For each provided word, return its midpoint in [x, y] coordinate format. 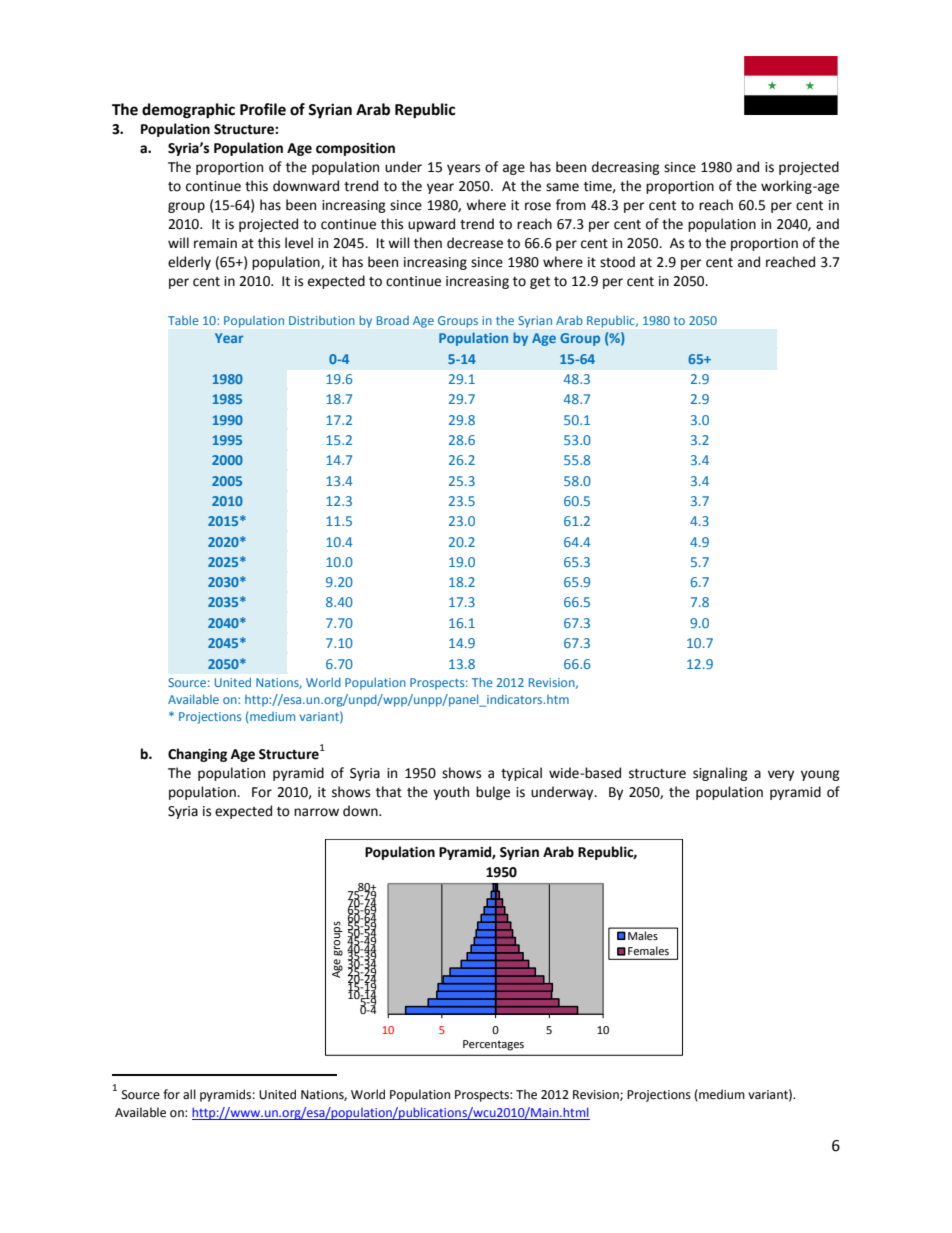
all [189, 1094]
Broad [393, 320]
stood [617, 262]
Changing [197, 755]
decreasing [626, 168]
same [562, 187]
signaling [720, 774]
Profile [263, 109]
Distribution [322, 320]
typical [521, 774]
